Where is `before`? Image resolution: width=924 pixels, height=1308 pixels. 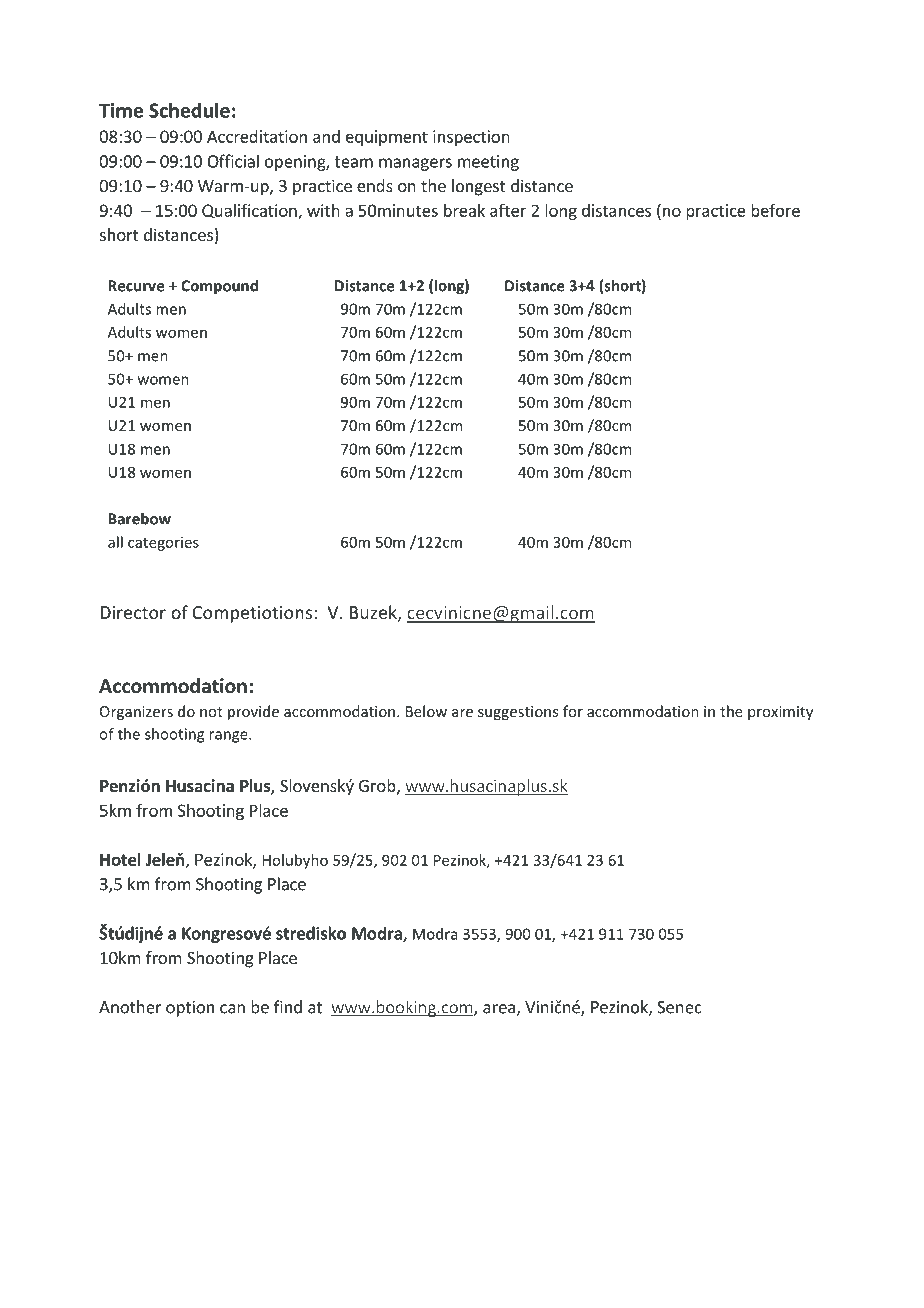 before is located at coordinates (775, 210).
